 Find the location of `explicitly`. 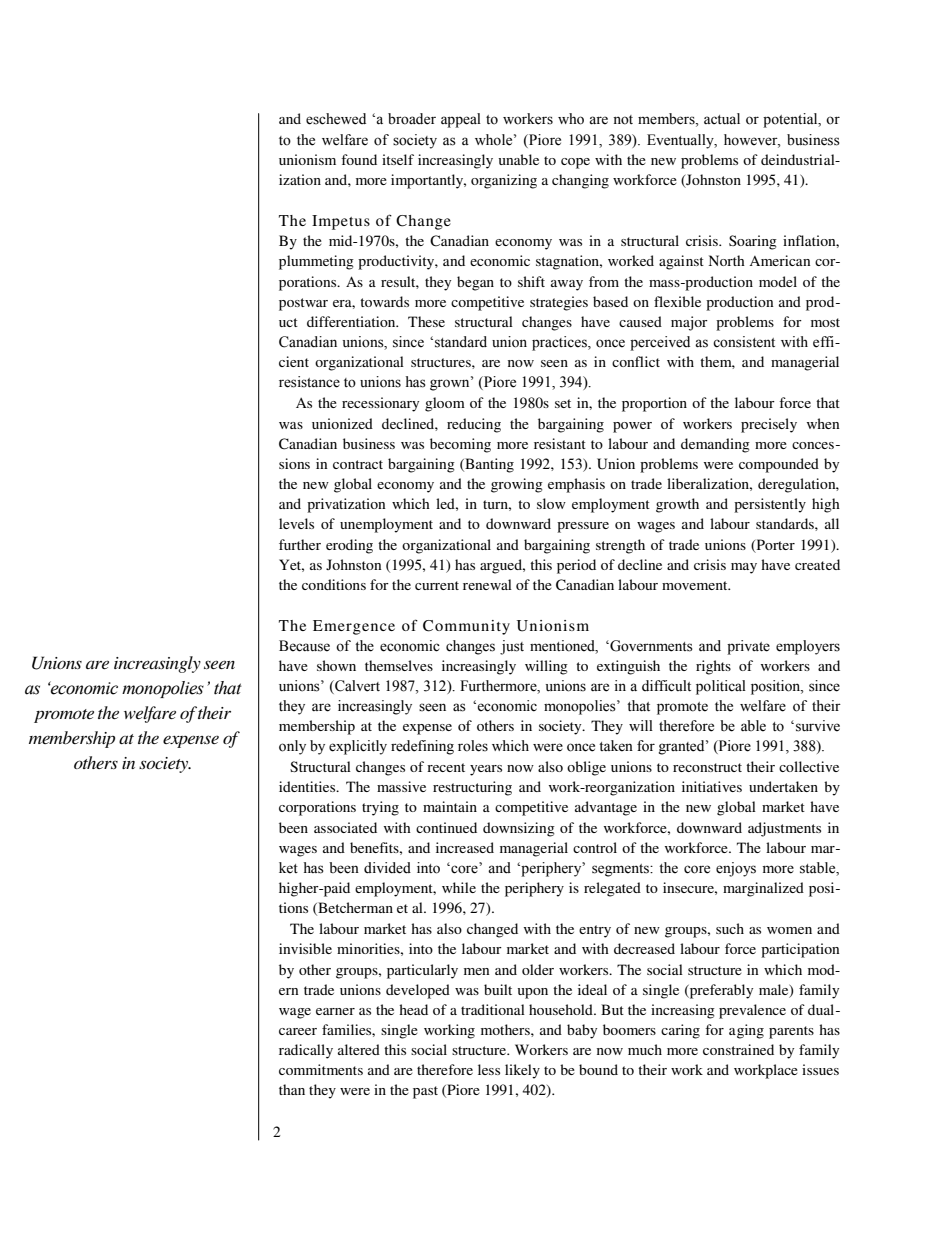

explicitly is located at coordinates (358, 747).
